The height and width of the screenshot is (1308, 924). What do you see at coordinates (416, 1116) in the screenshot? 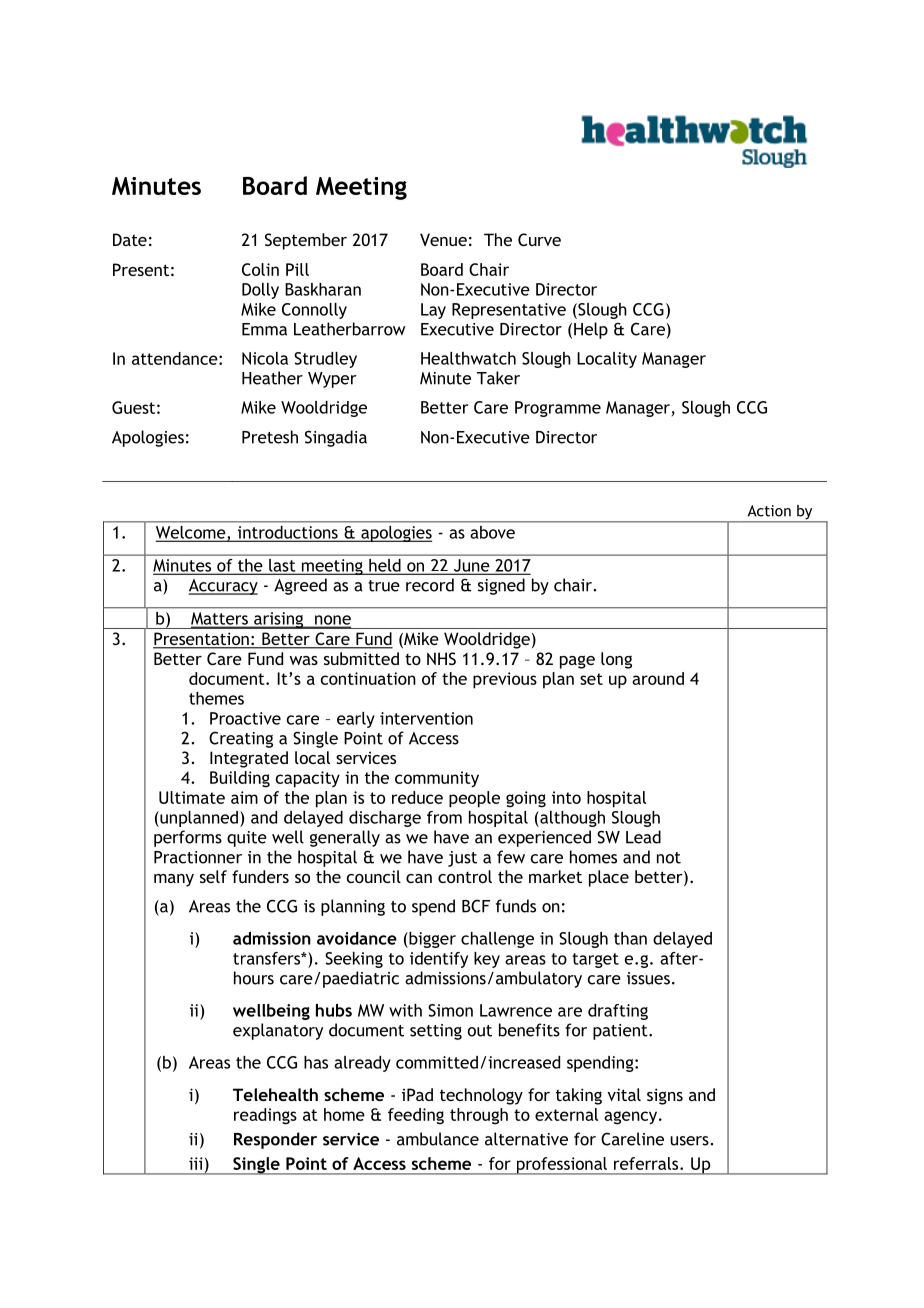
I see `feeding` at bounding box center [416, 1116].
